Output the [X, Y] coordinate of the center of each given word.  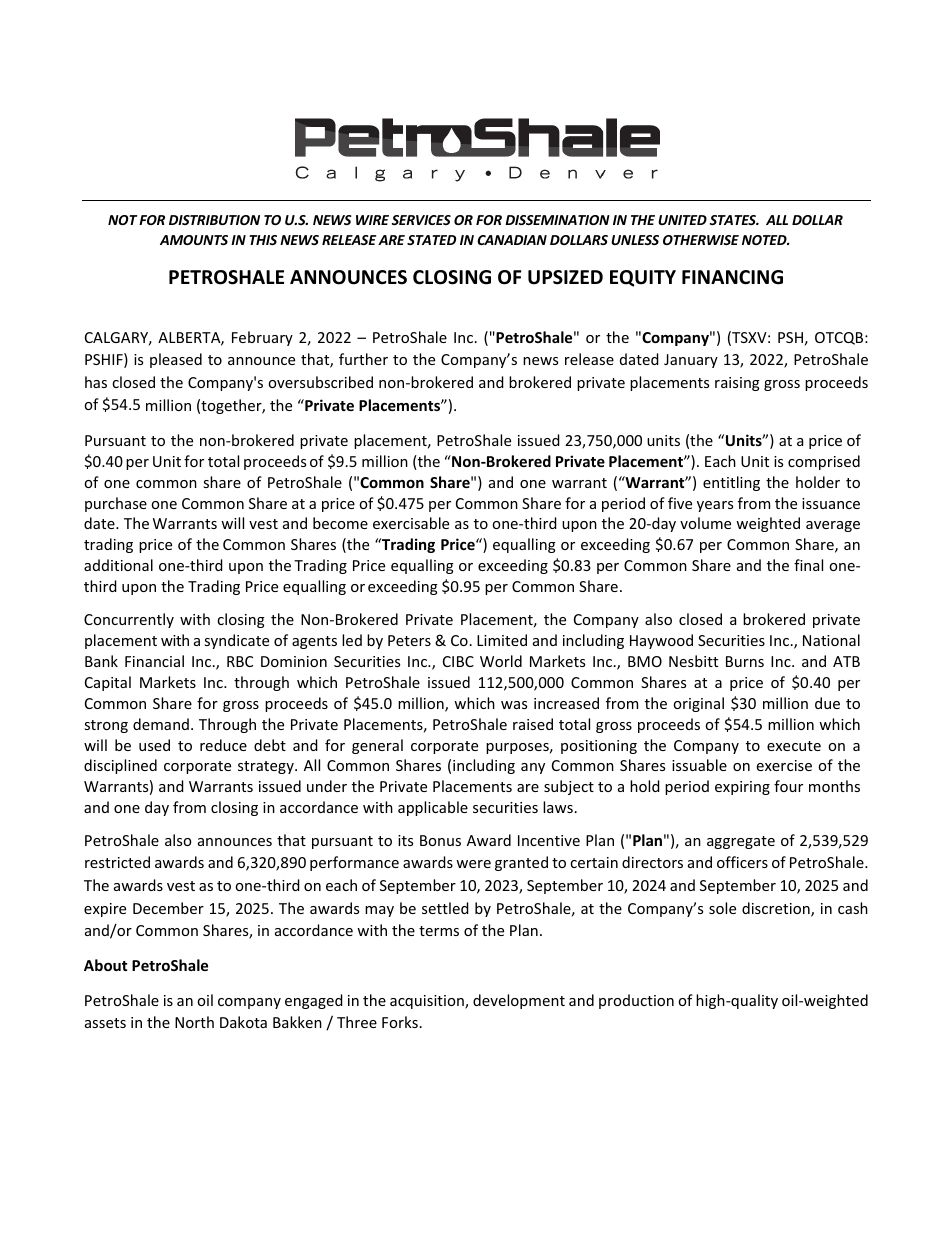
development [519, 1001]
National [831, 640]
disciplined [120, 766]
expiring [742, 788]
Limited [502, 640]
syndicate [236, 641]
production [636, 1001]
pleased [176, 360]
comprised [824, 462]
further [363, 359]
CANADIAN [512, 240]
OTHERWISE [701, 240]
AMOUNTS [194, 240]
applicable [433, 808]
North [194, 1022]
